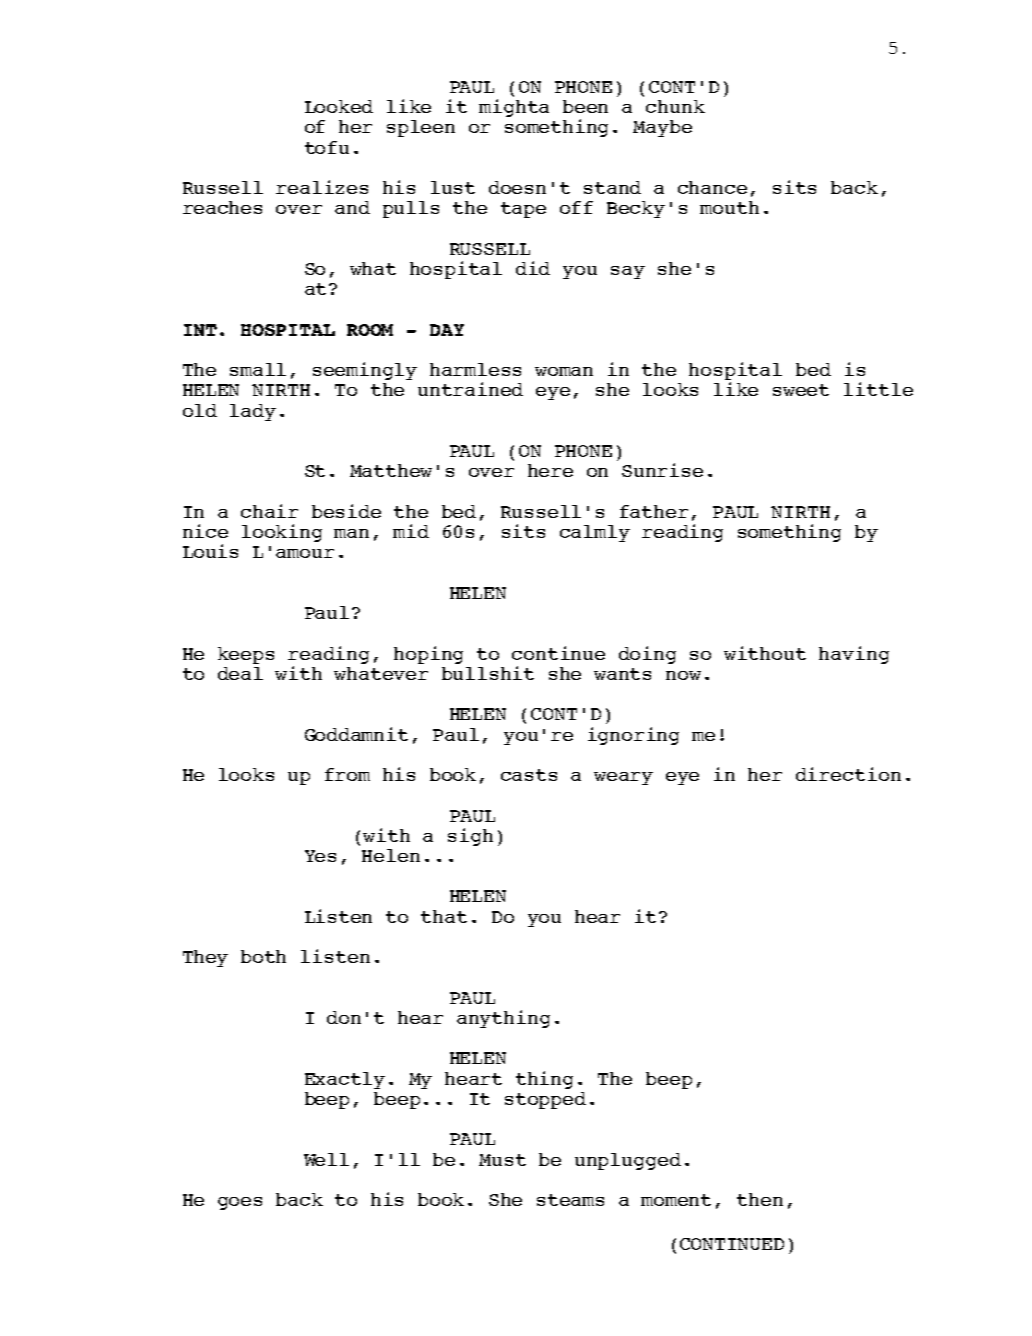 Image resolution: width=1032 pixels, height=1336 pixels. What do you see at coordinates (712, 187) in the screenshot?
I see `chance` at bounding box center [712, 187].
